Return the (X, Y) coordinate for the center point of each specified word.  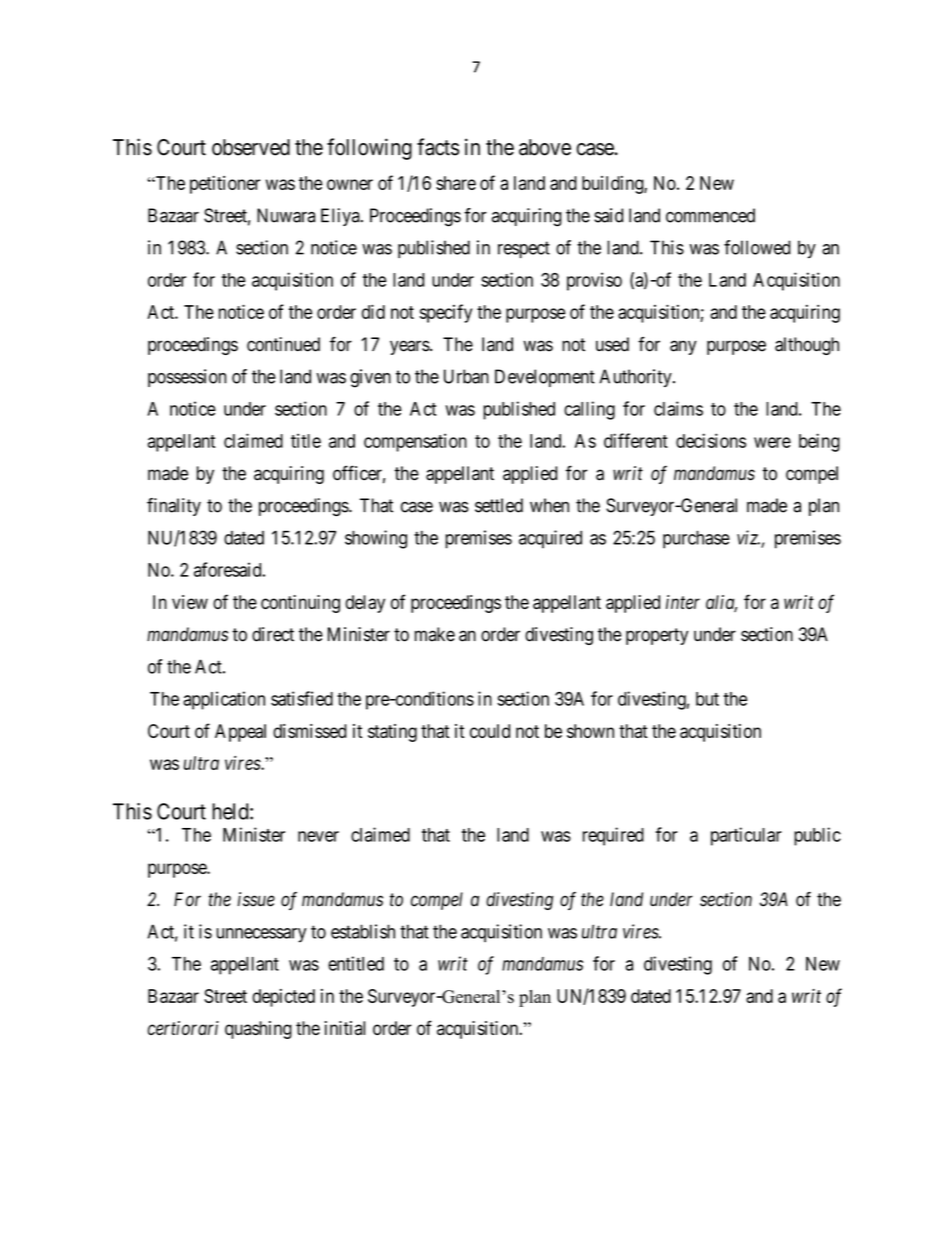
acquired (550, 539)
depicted (283, 998)
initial (345, 1028)
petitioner (225, 185)
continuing (300, 604)
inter (683, 602)
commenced (710, 215)
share (456, 183)
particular (746, 836)
